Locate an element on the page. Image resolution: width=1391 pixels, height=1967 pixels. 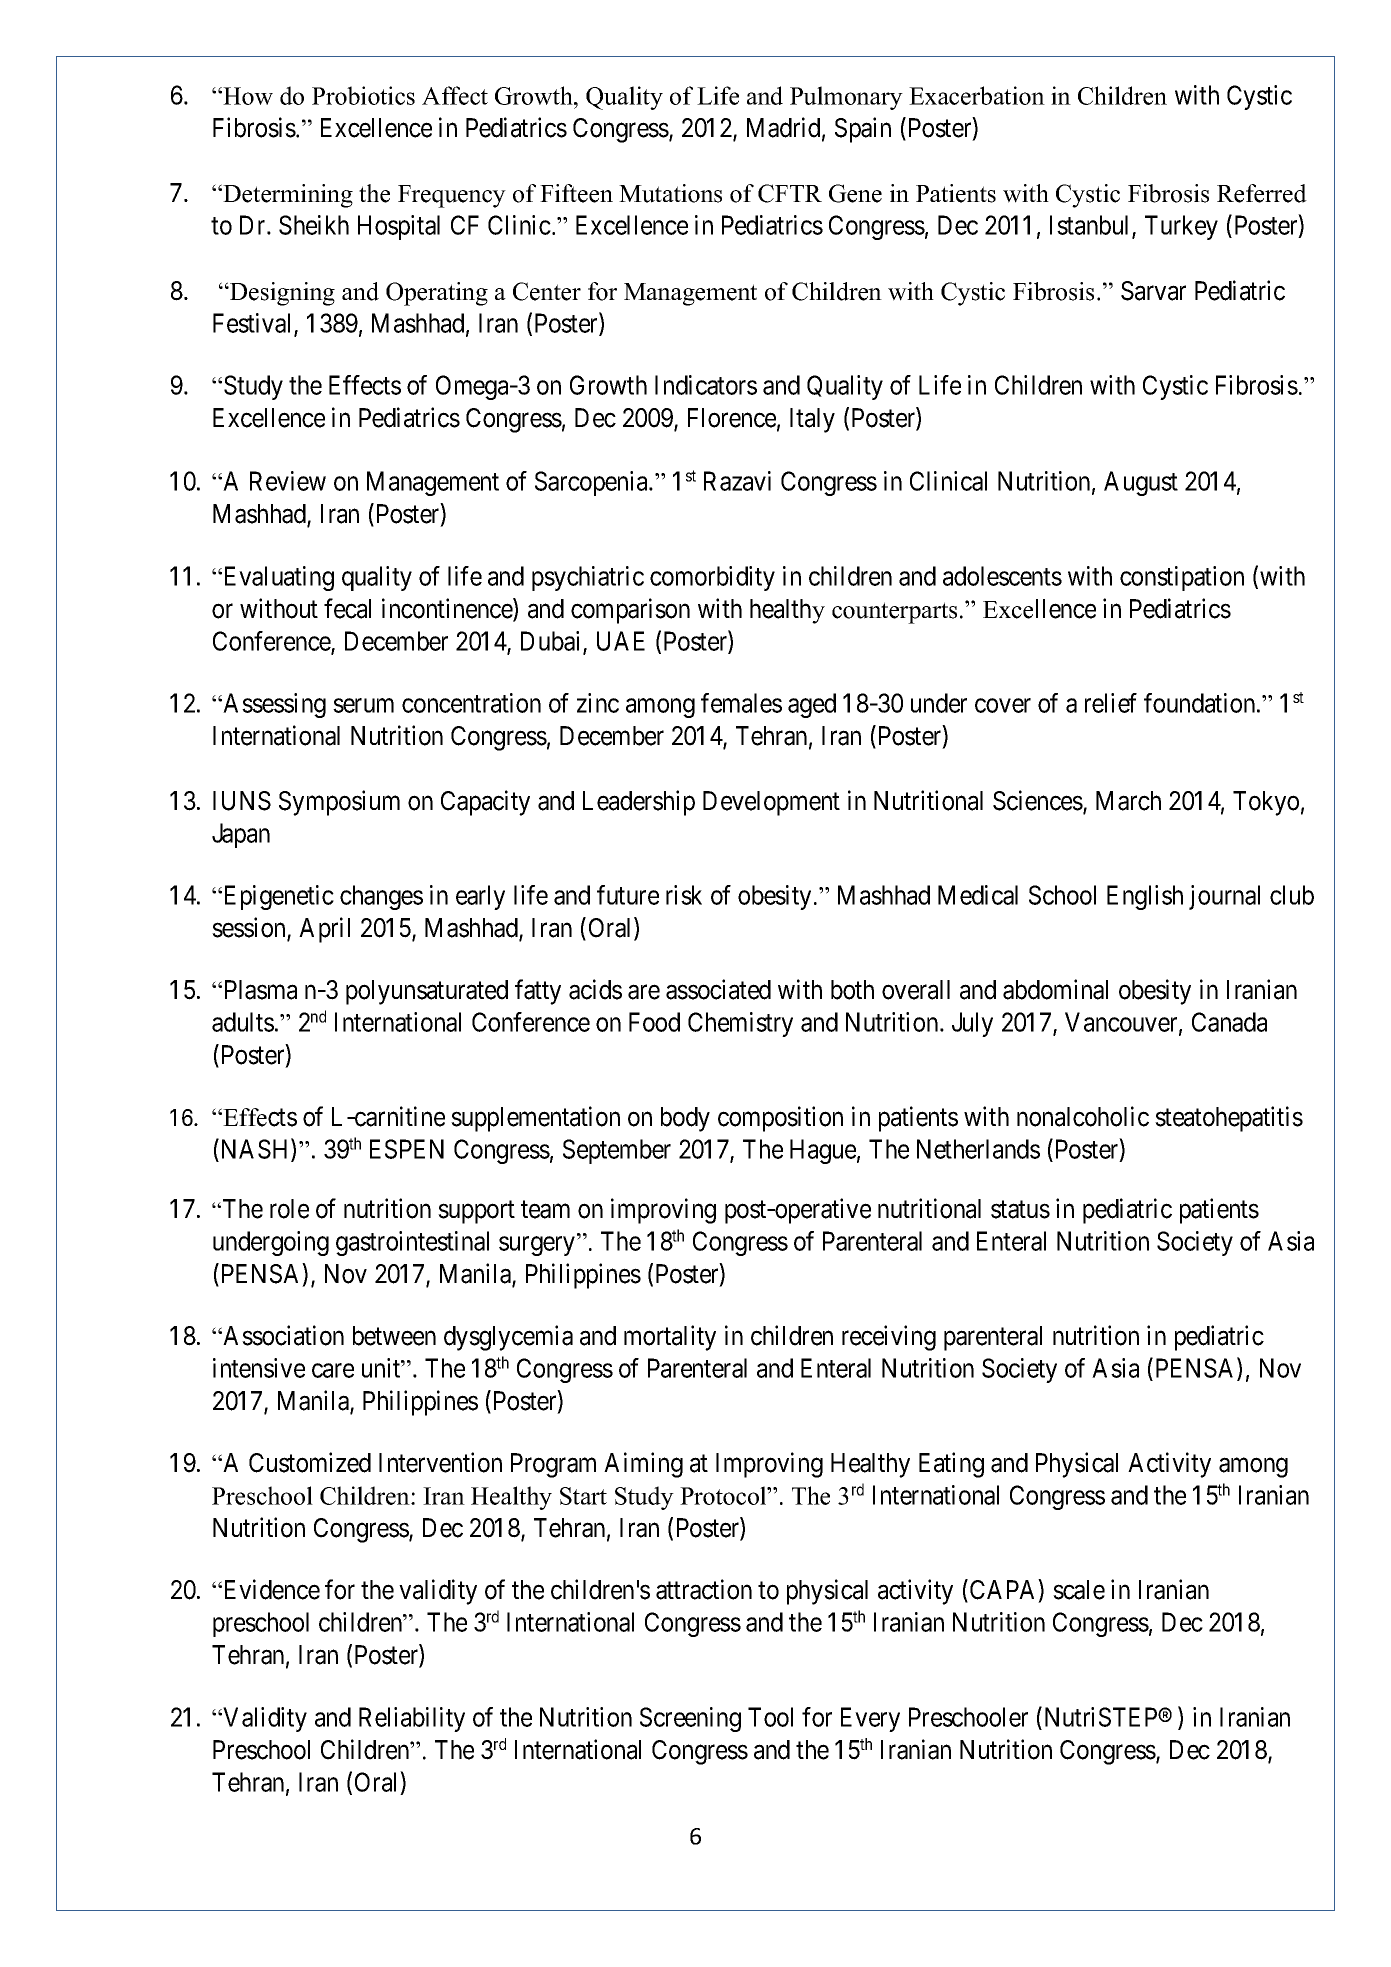
Probiotics is located at coordinates (363, 95).
